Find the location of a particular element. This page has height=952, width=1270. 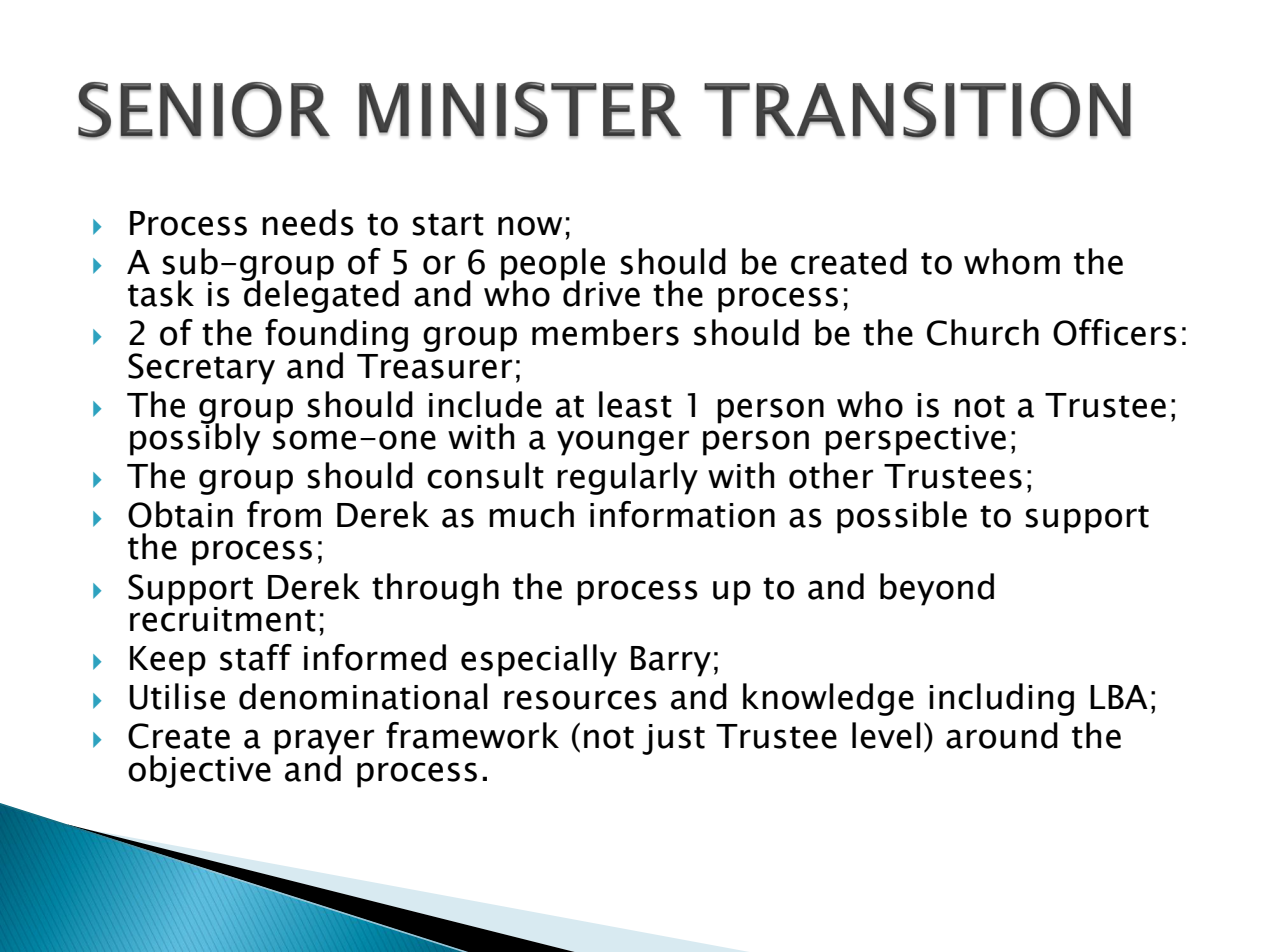

perspective is located at coordinates (915, 440).
